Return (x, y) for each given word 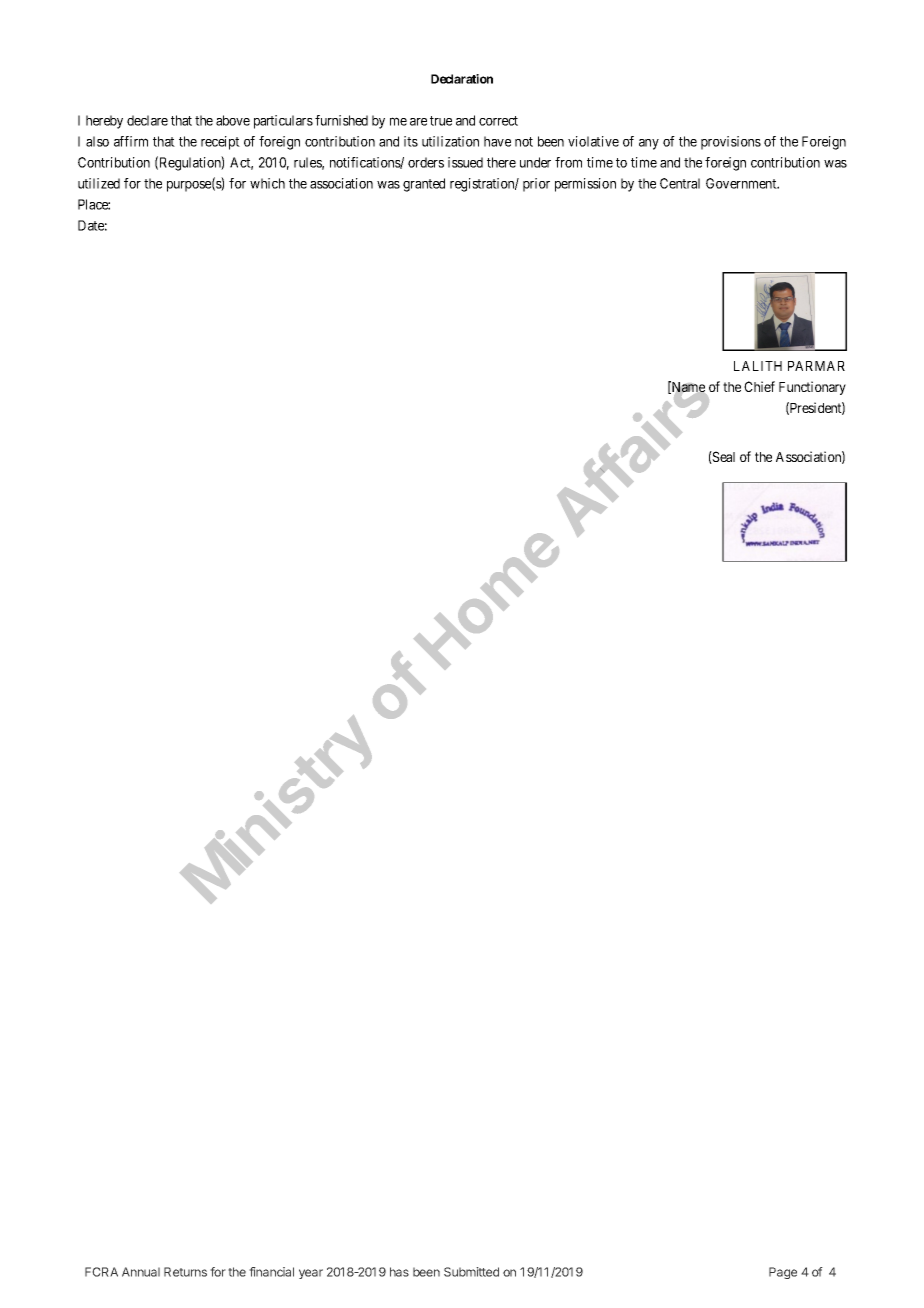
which (267, 183)
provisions (731, 143)
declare (147, 120)
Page (783, 1273)
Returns (185, 1272)
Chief (759, 386)
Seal (723, 457)
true (441, 121)
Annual (141, 1272)
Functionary (812, 388)
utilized (99, 183)
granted (424, 185)
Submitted (471, 1272)
